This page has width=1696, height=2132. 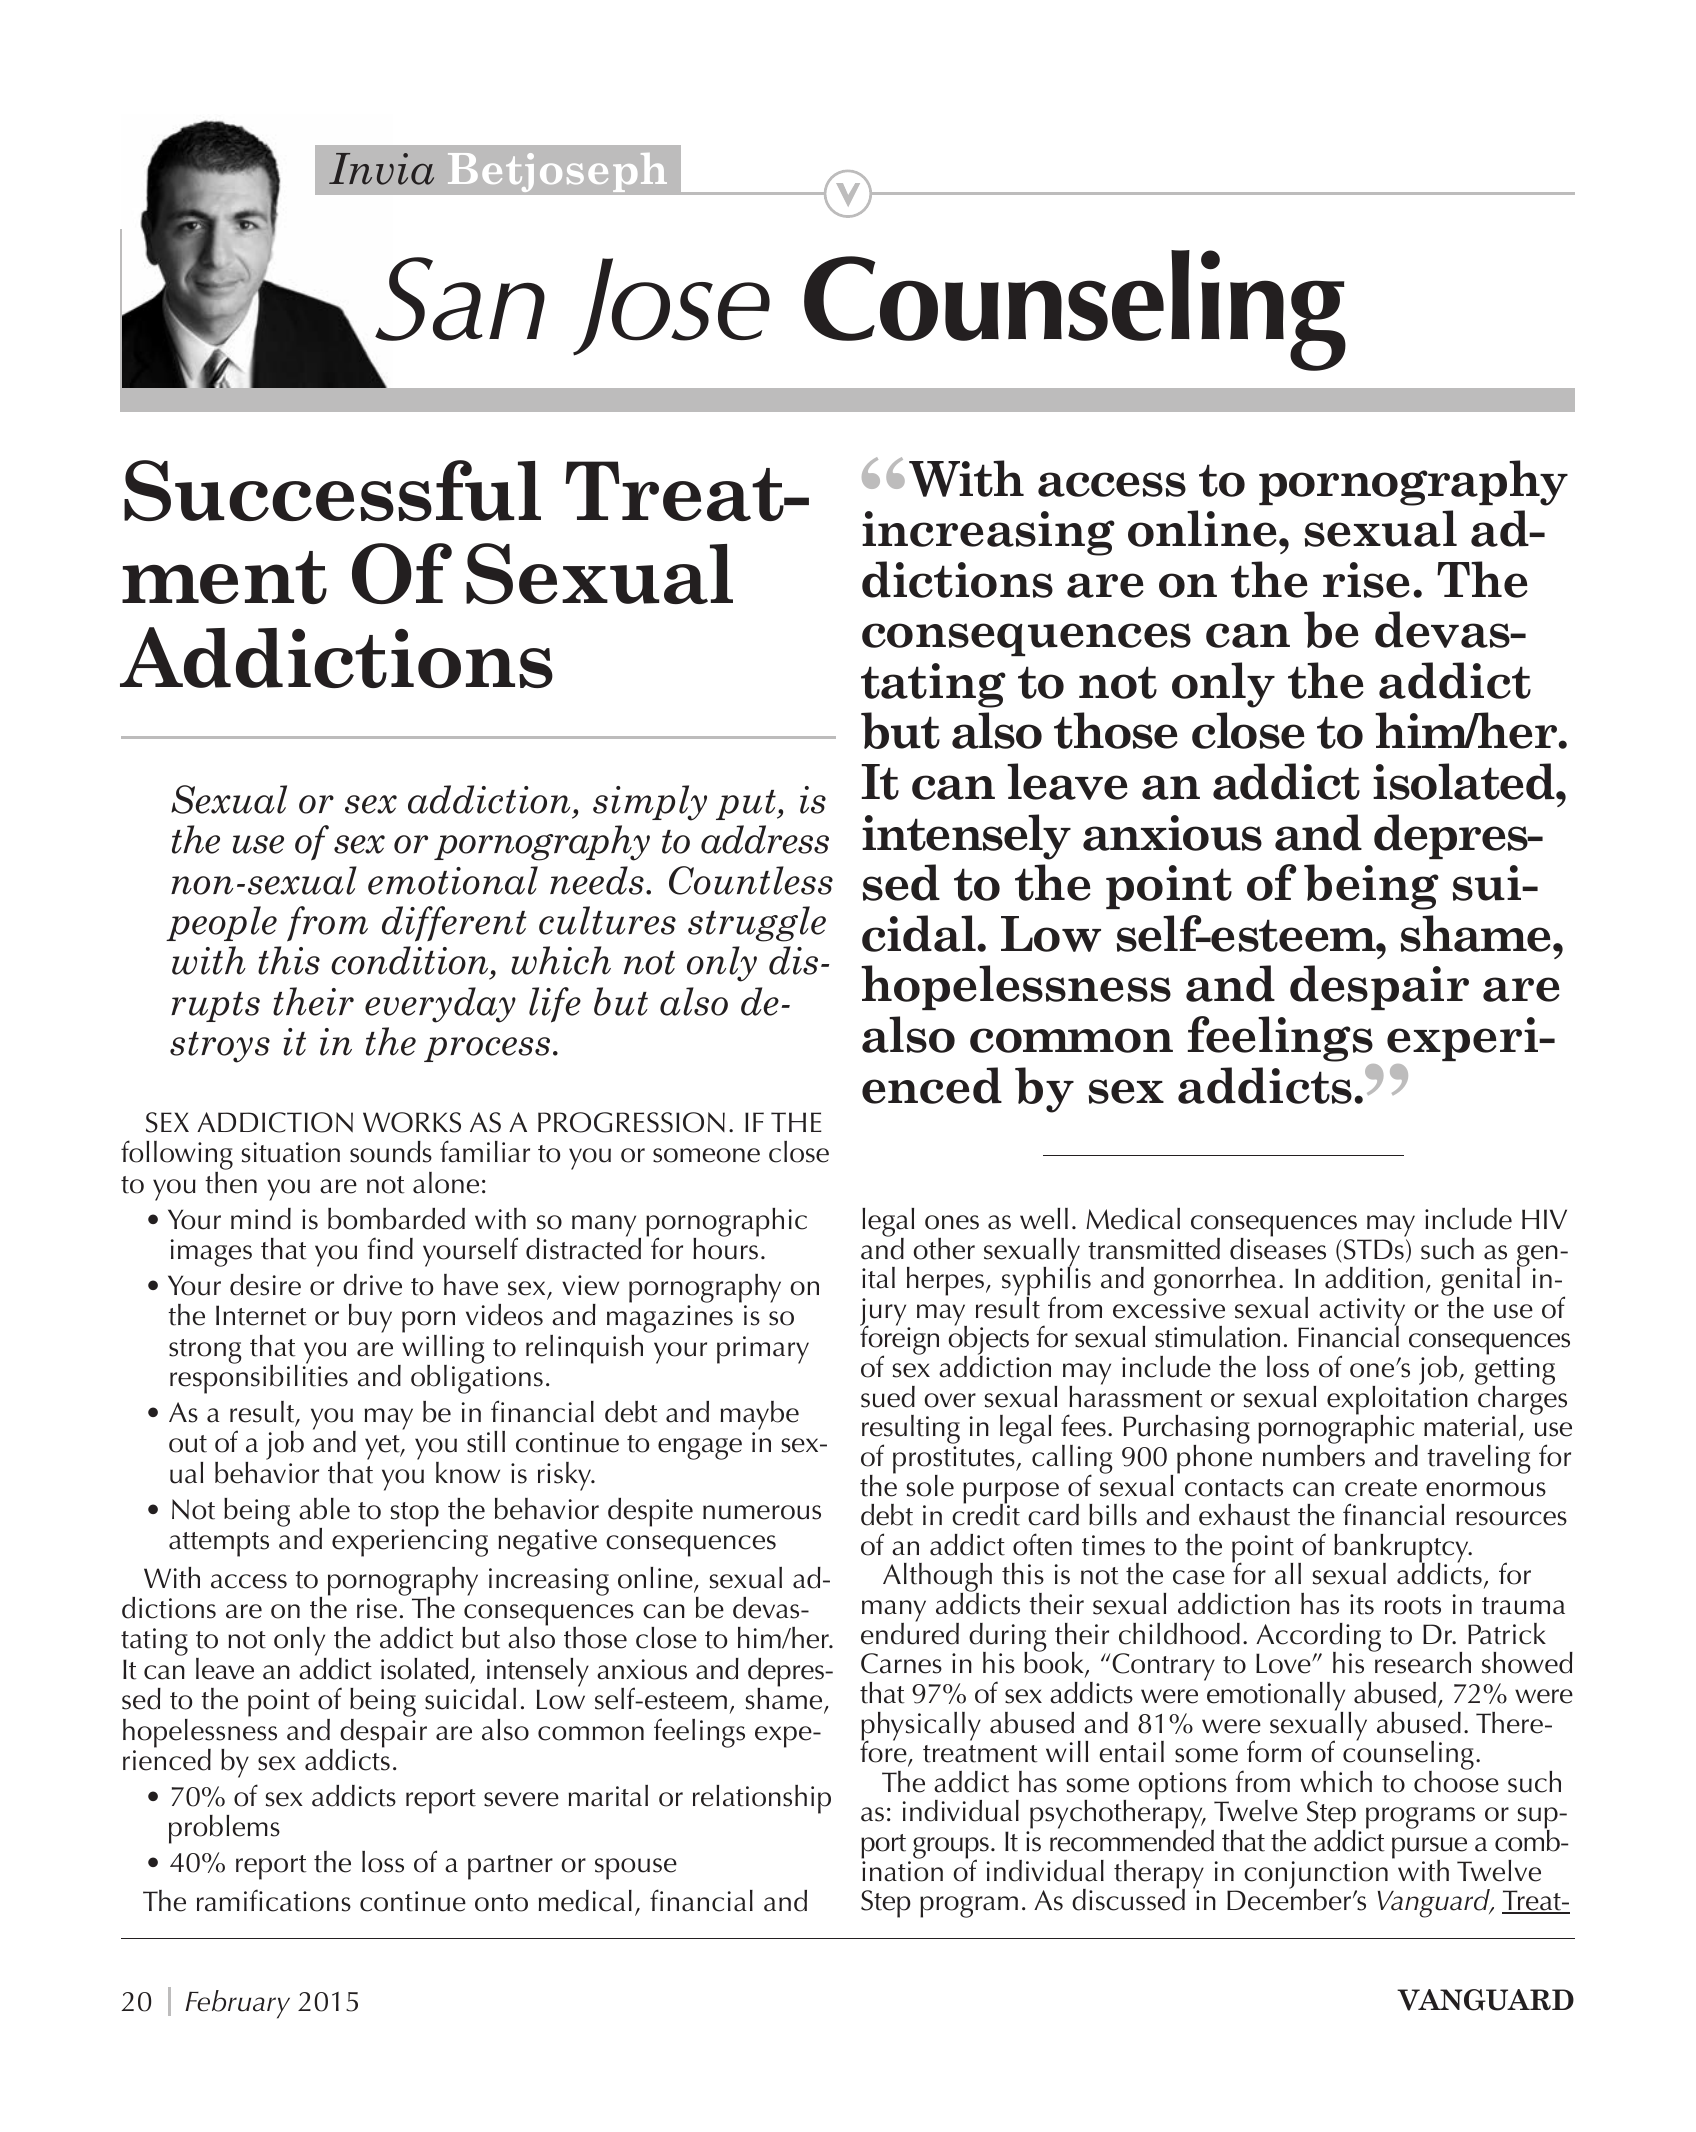 What do you see at coordinates (888, 1397) in the page?
I see `sued` at bounding box center [888, 1397].
